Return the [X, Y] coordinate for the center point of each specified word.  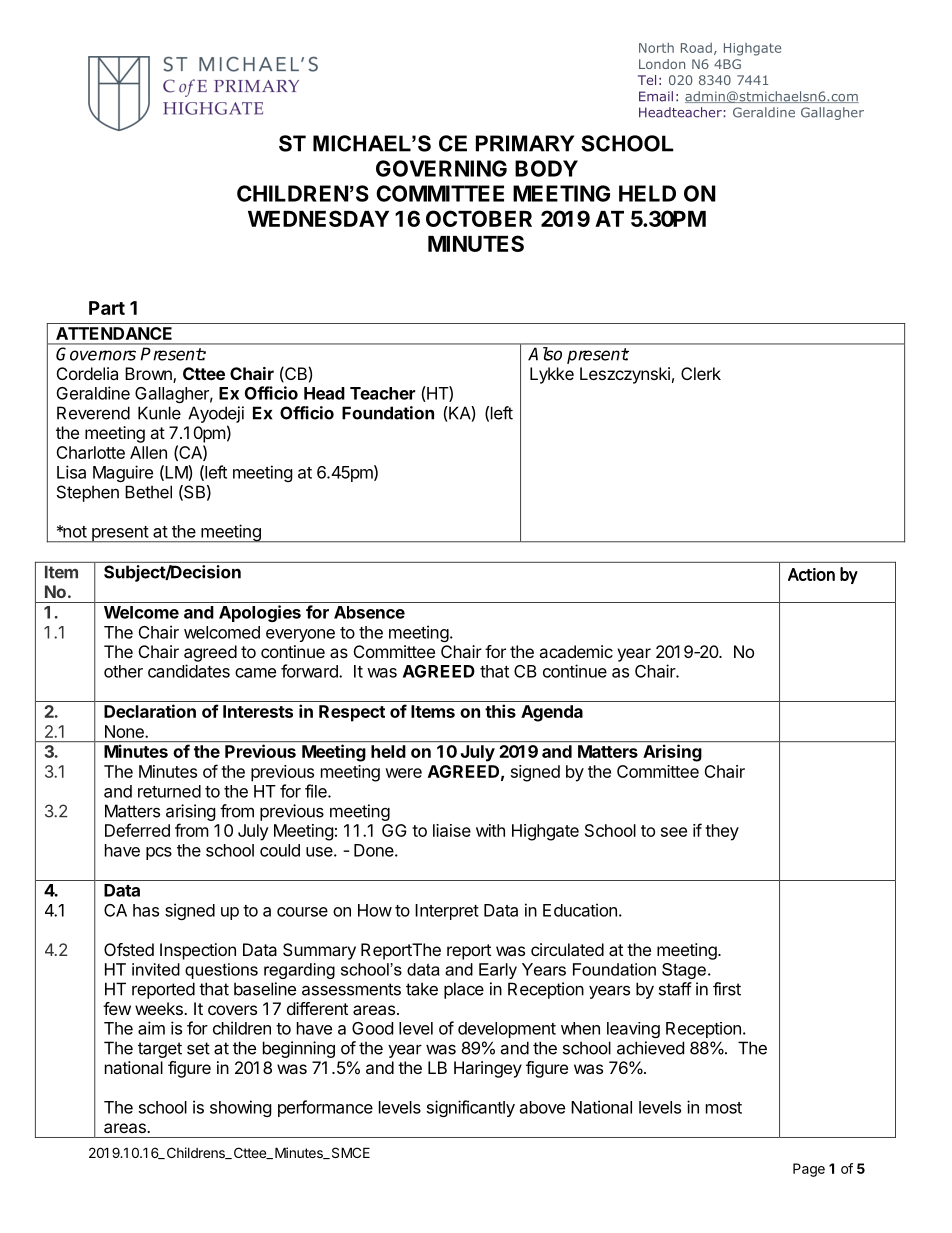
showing [241, 1108]
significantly [471, 1108]
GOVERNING [441, 168]
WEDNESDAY [318, 218]
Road [696, 48]
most [724, 1108]
